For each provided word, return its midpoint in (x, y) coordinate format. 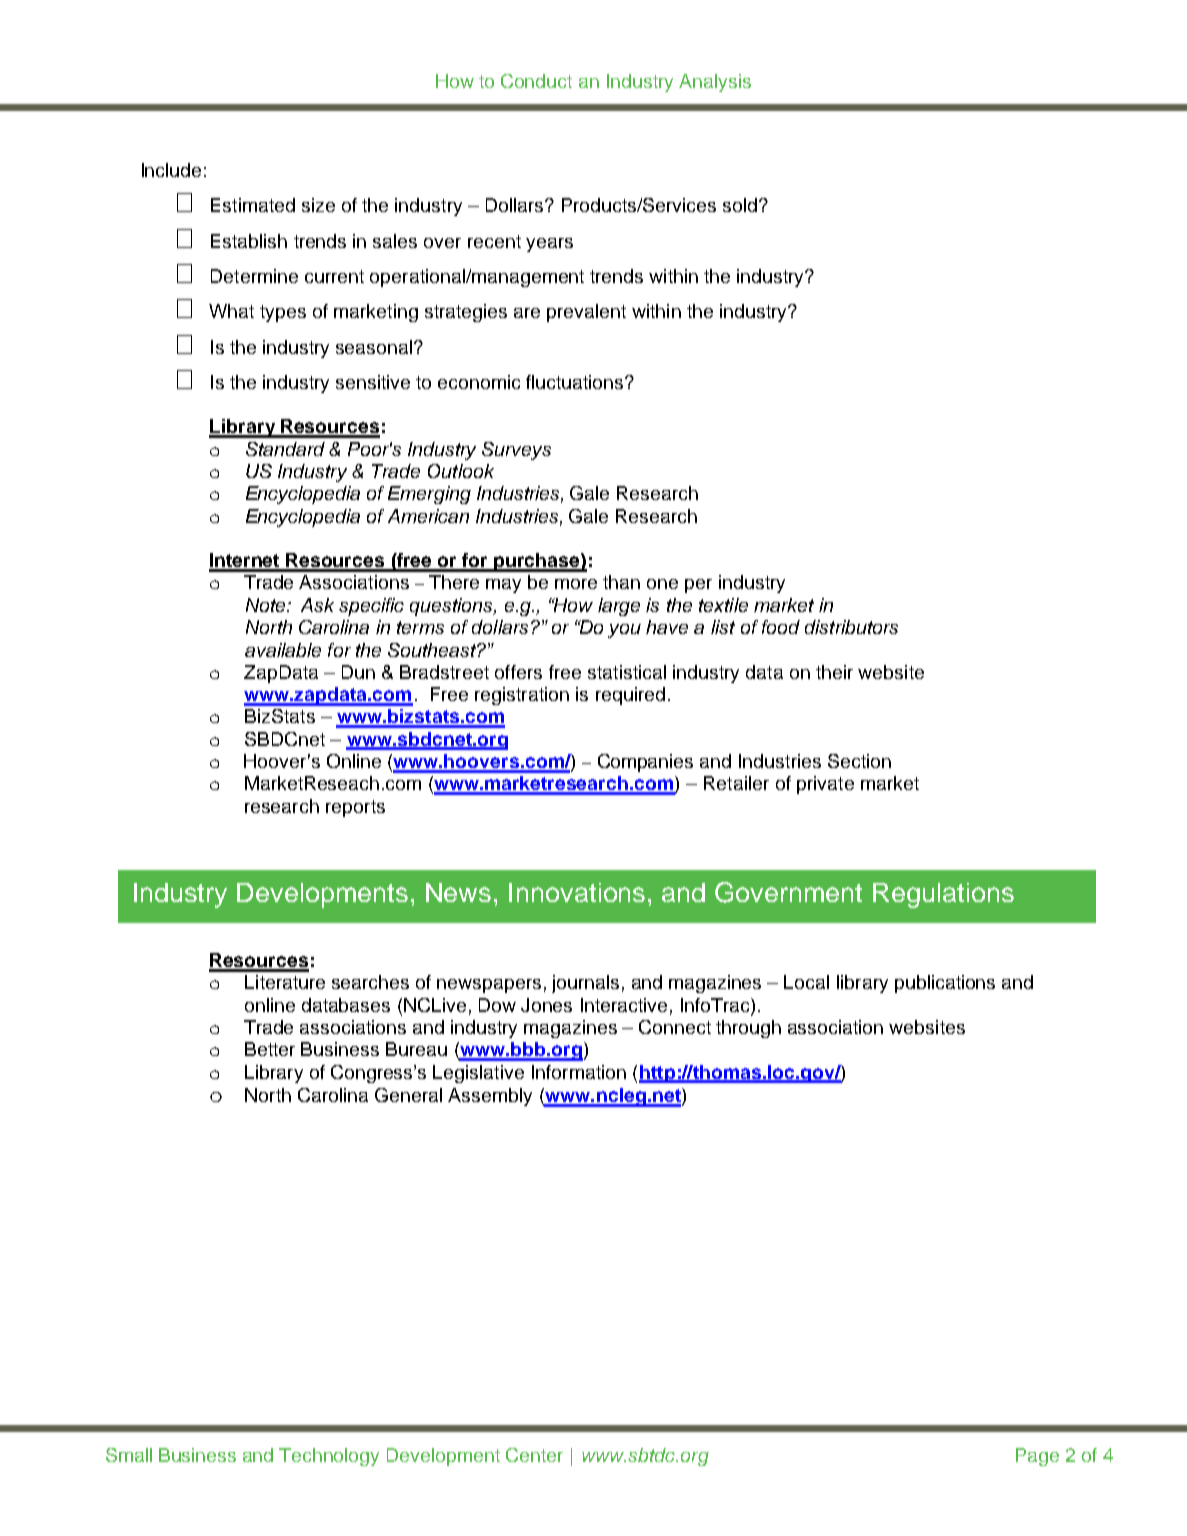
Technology (329, 1457)
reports (355, 808)
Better (270, 1049)
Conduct (536, 81)
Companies (645, 763)
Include (171, 170)
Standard (285, 449)
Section (859, 761)
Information (579, 1072)
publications (945, 984)
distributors (851, 627)
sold (741, 205)
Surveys (516, 451)
